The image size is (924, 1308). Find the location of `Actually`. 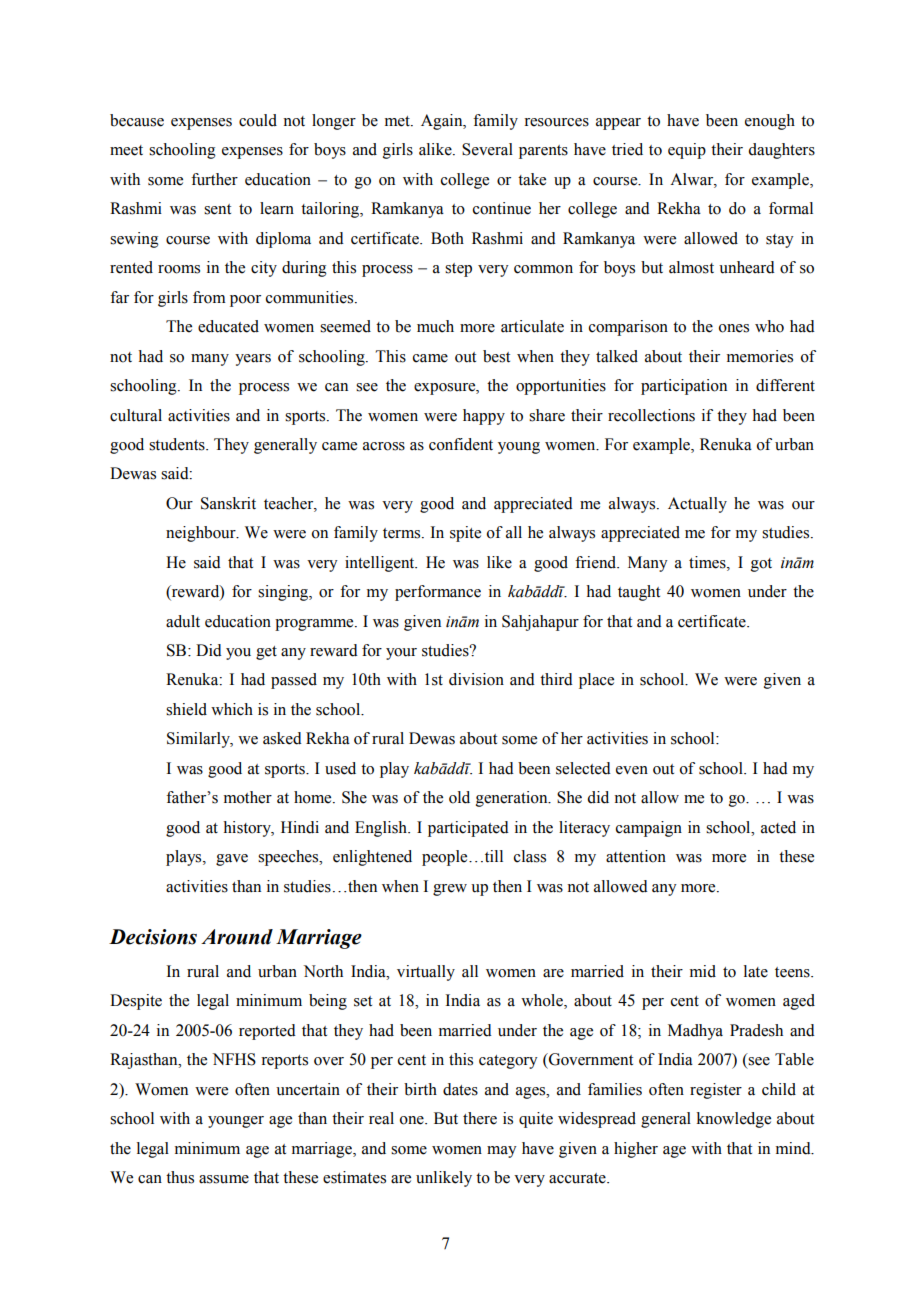

Actually is located at coordinates (697, 505).
